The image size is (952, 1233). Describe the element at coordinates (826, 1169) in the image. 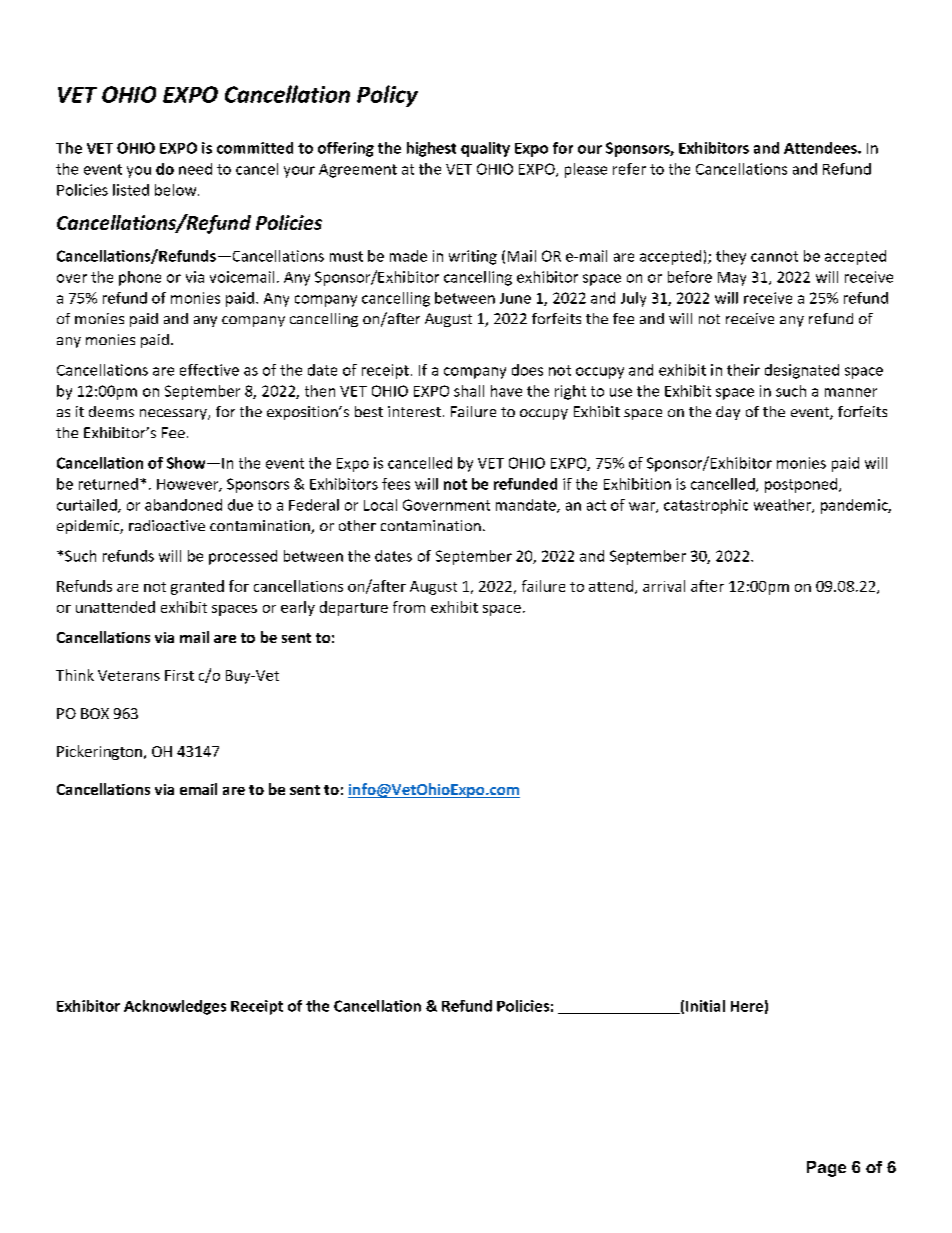

I see `Page` at that location.
